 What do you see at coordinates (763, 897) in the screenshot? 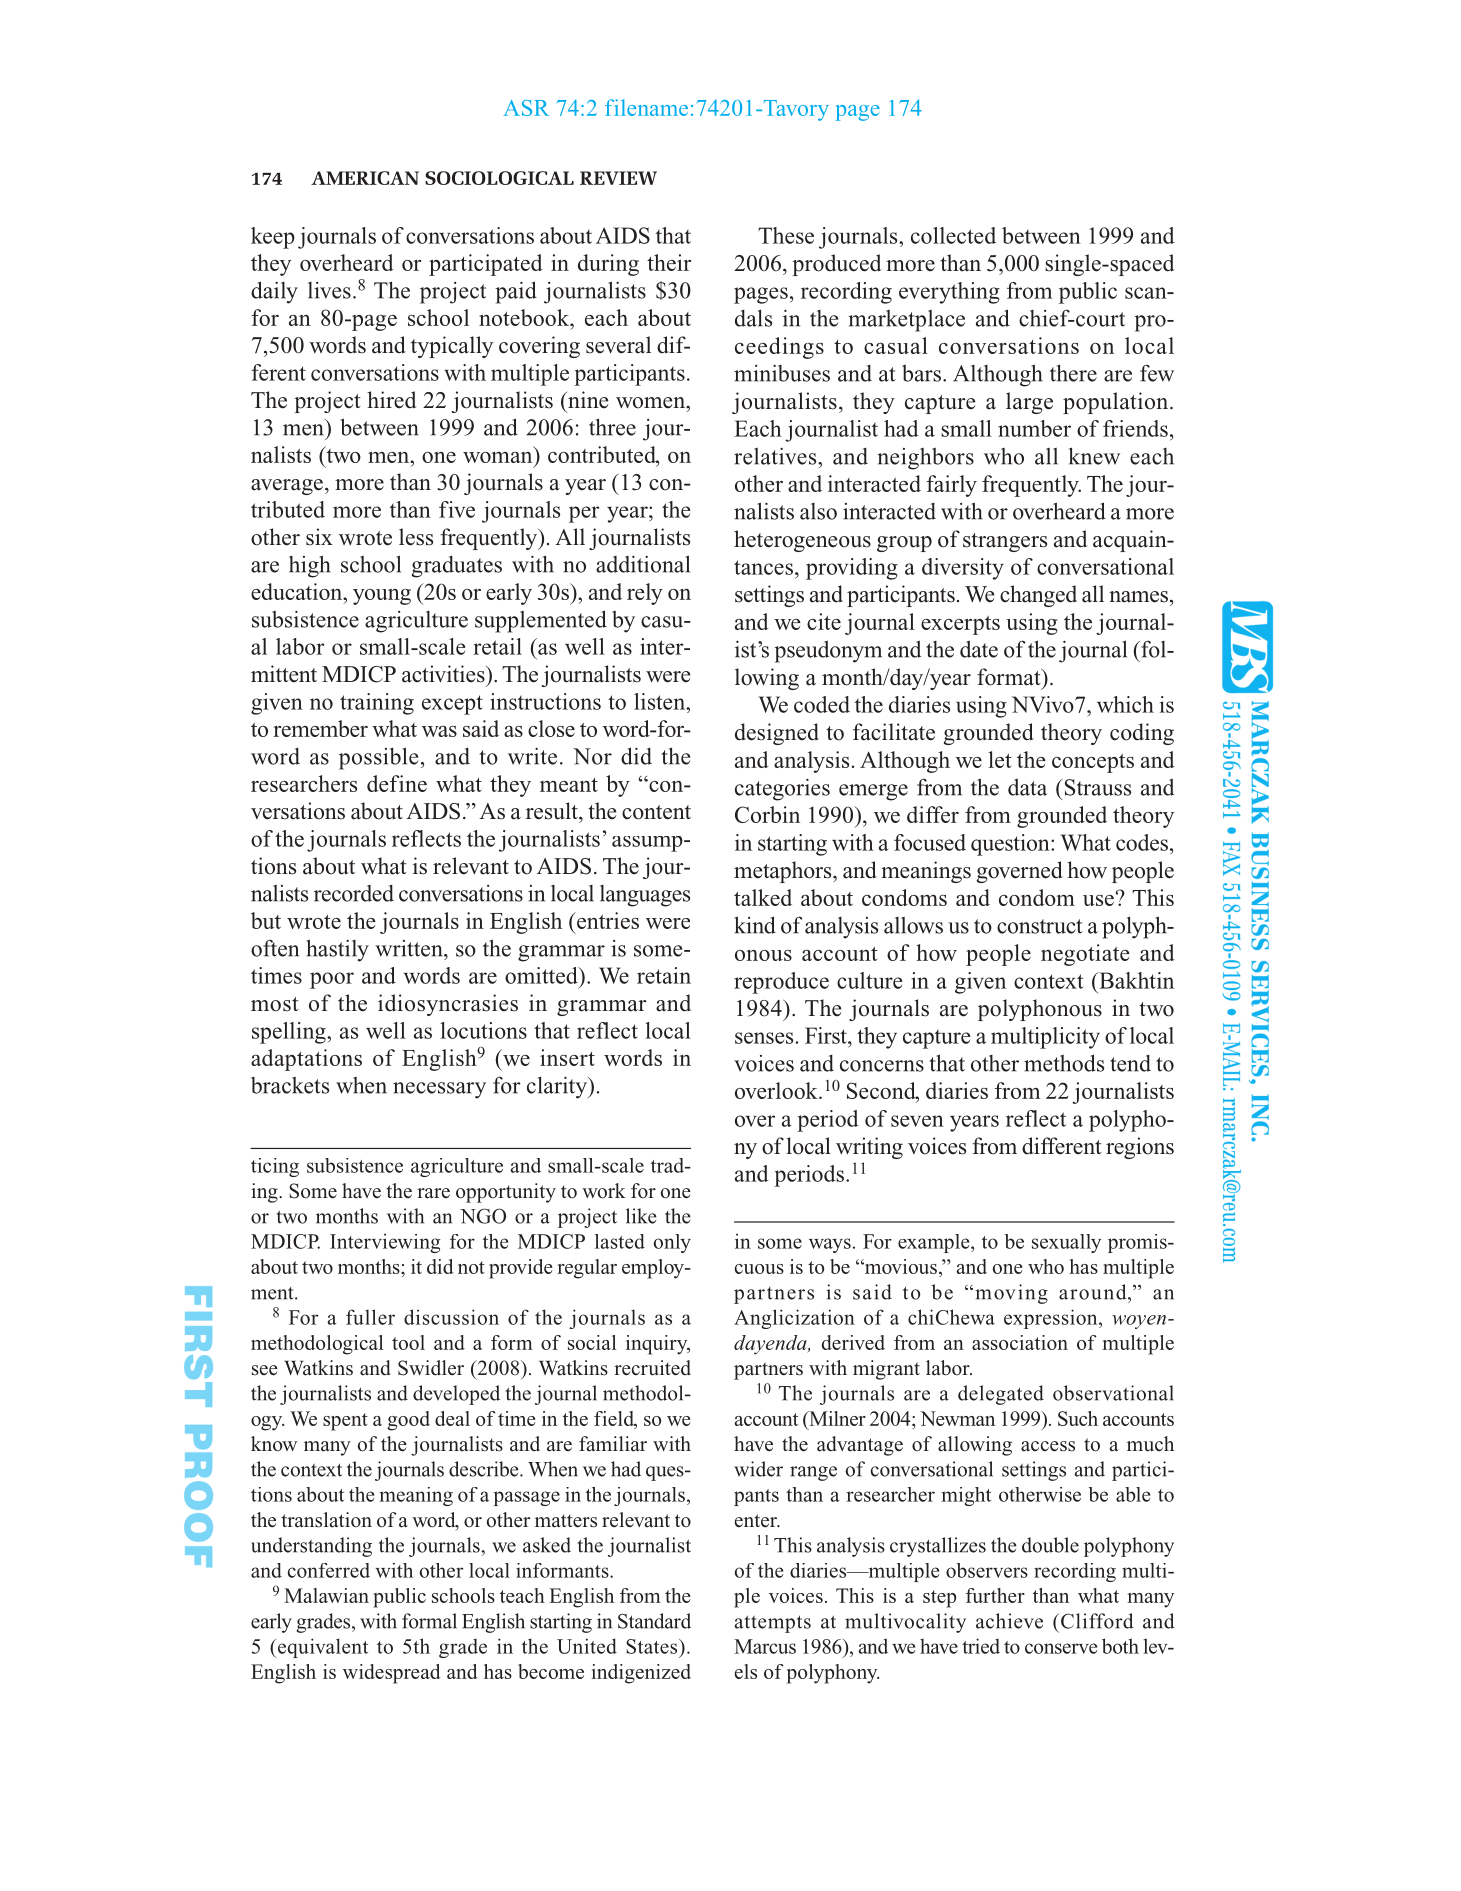
I see `talked` at bounding box center [763, 897].
